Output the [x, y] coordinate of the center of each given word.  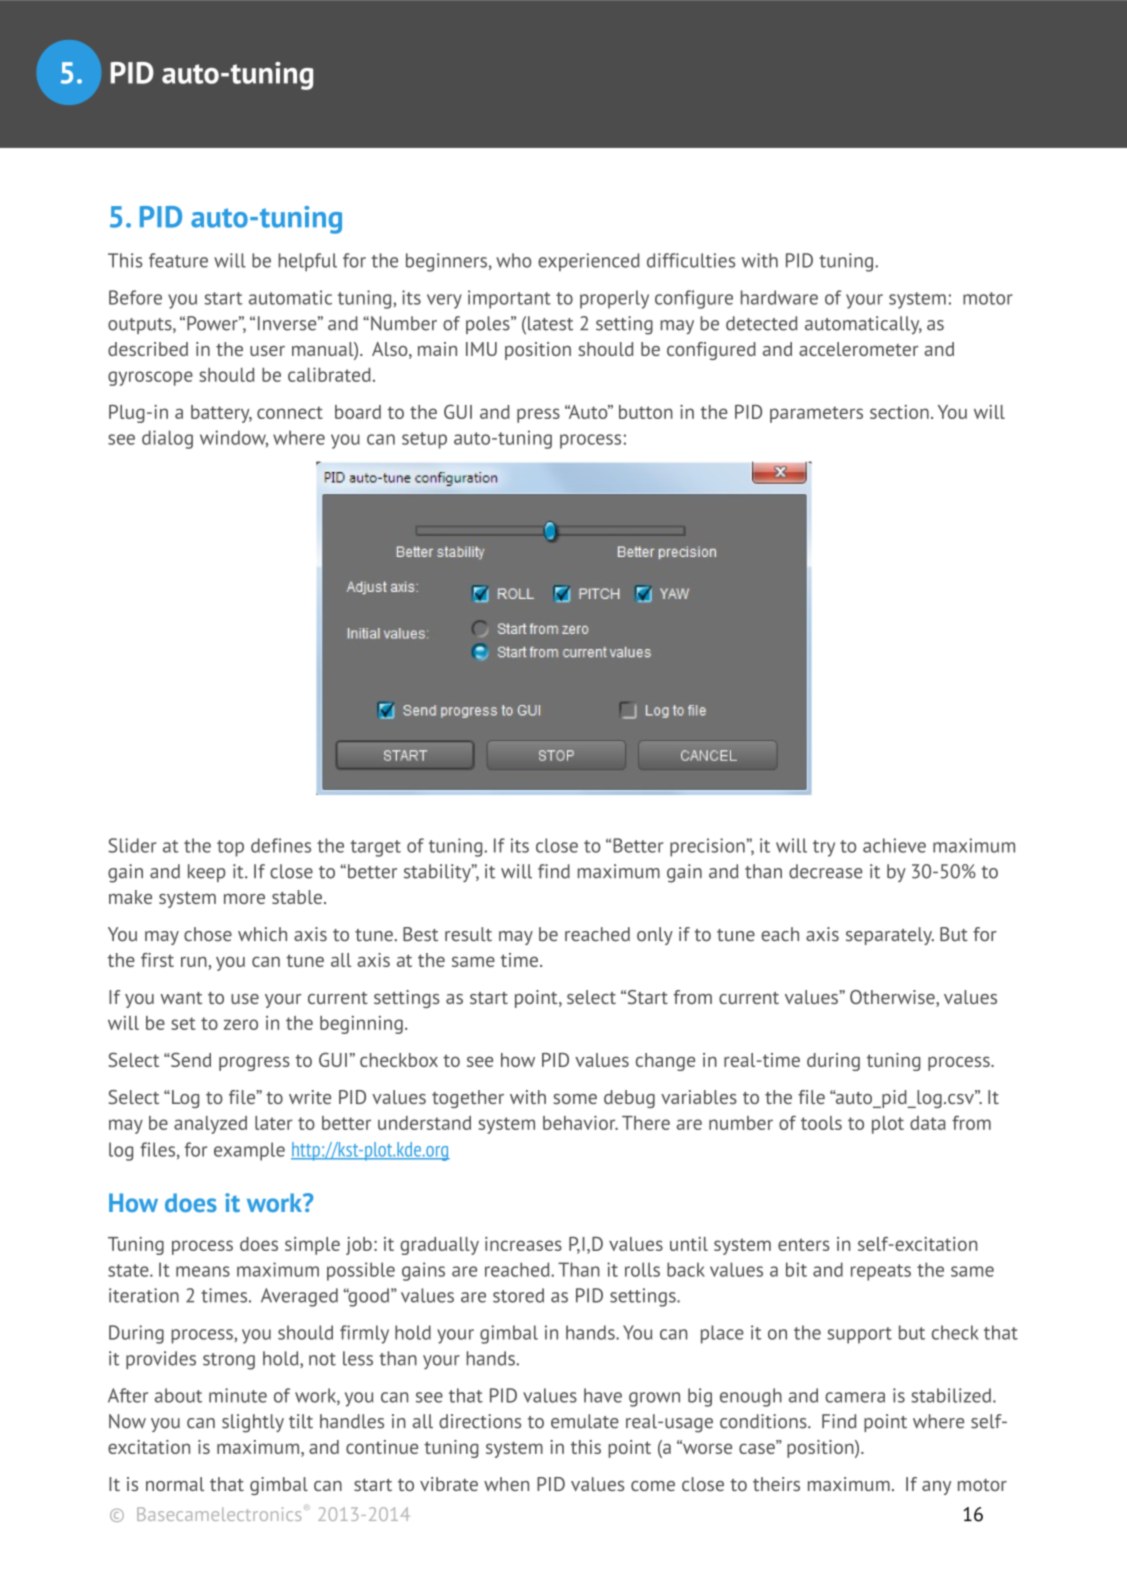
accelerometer [858, 349]
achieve [894, 845]
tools [821, 1123]
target [375, 848]
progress [254, 1063]
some [575, 1099]
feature [178, 260]
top [230, 848]
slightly [253, 1423]
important [509, 299]
